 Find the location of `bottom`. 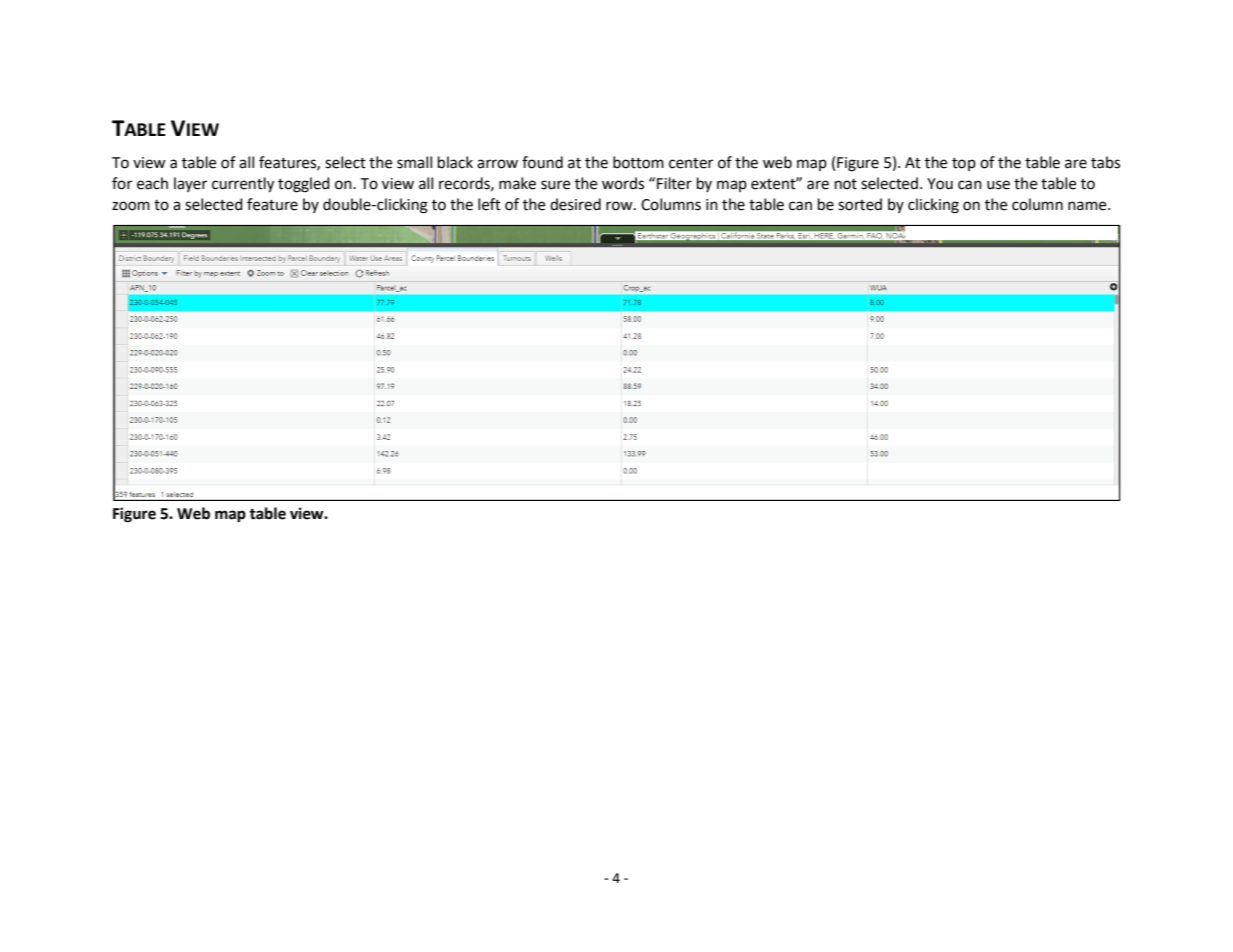

bottom is located at coordinates (638, 162).
